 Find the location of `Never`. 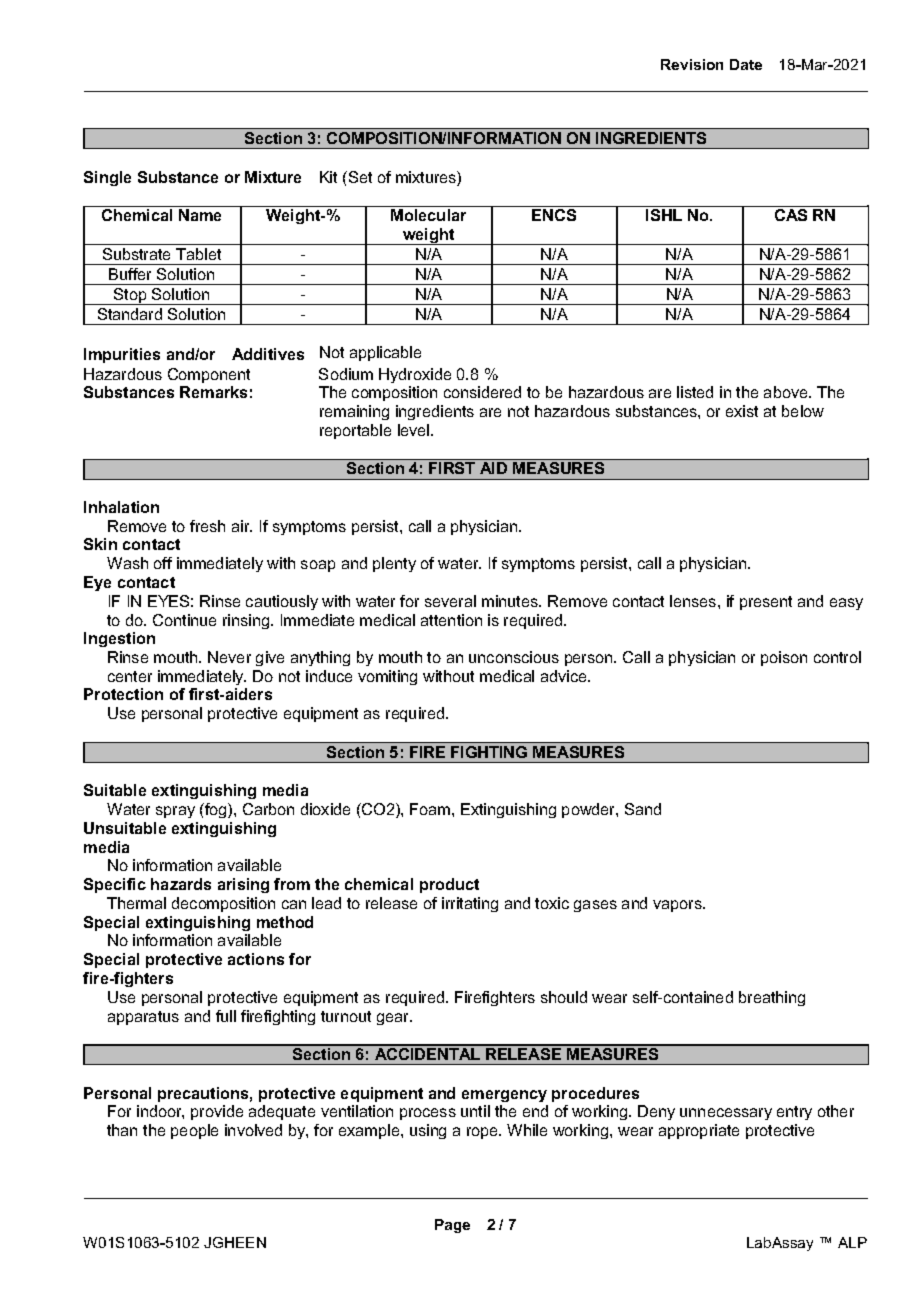

Never is located at coordinates (229, 657).
